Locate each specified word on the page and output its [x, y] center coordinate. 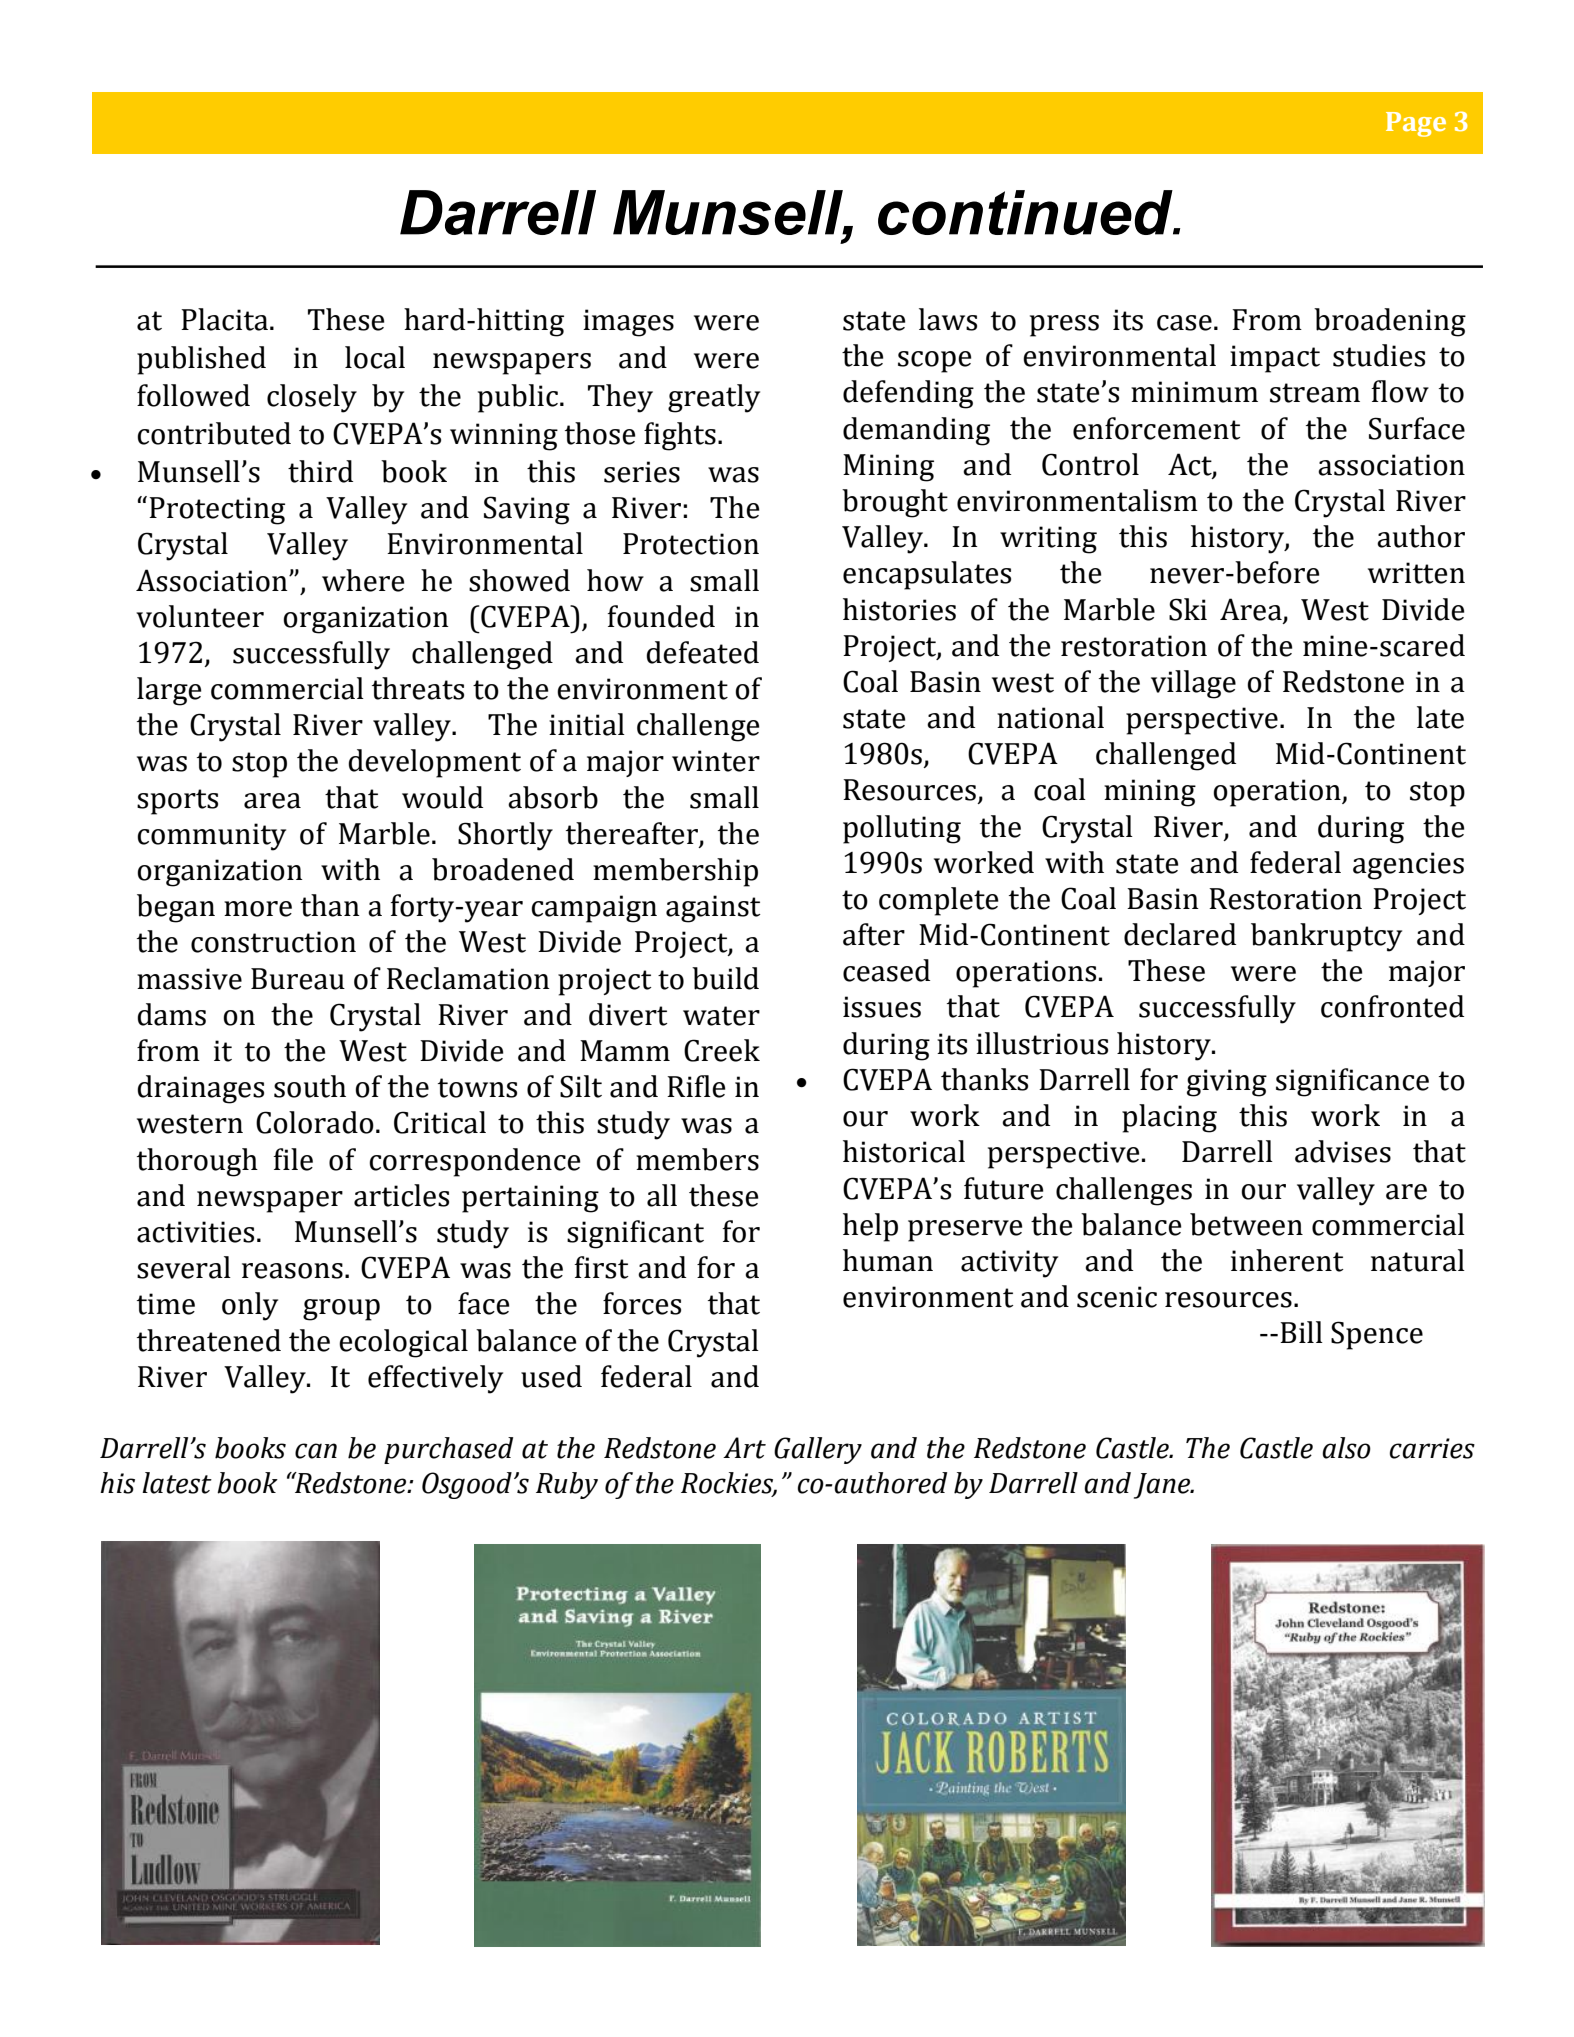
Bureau [298, 979]
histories [899, 609]
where [363, 580]
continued [1026, 212]
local [375, 357]
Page [1416, 124]
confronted [1392, 1006]
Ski [1188, 609]
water [721, 1016]
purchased [448, 1450]
